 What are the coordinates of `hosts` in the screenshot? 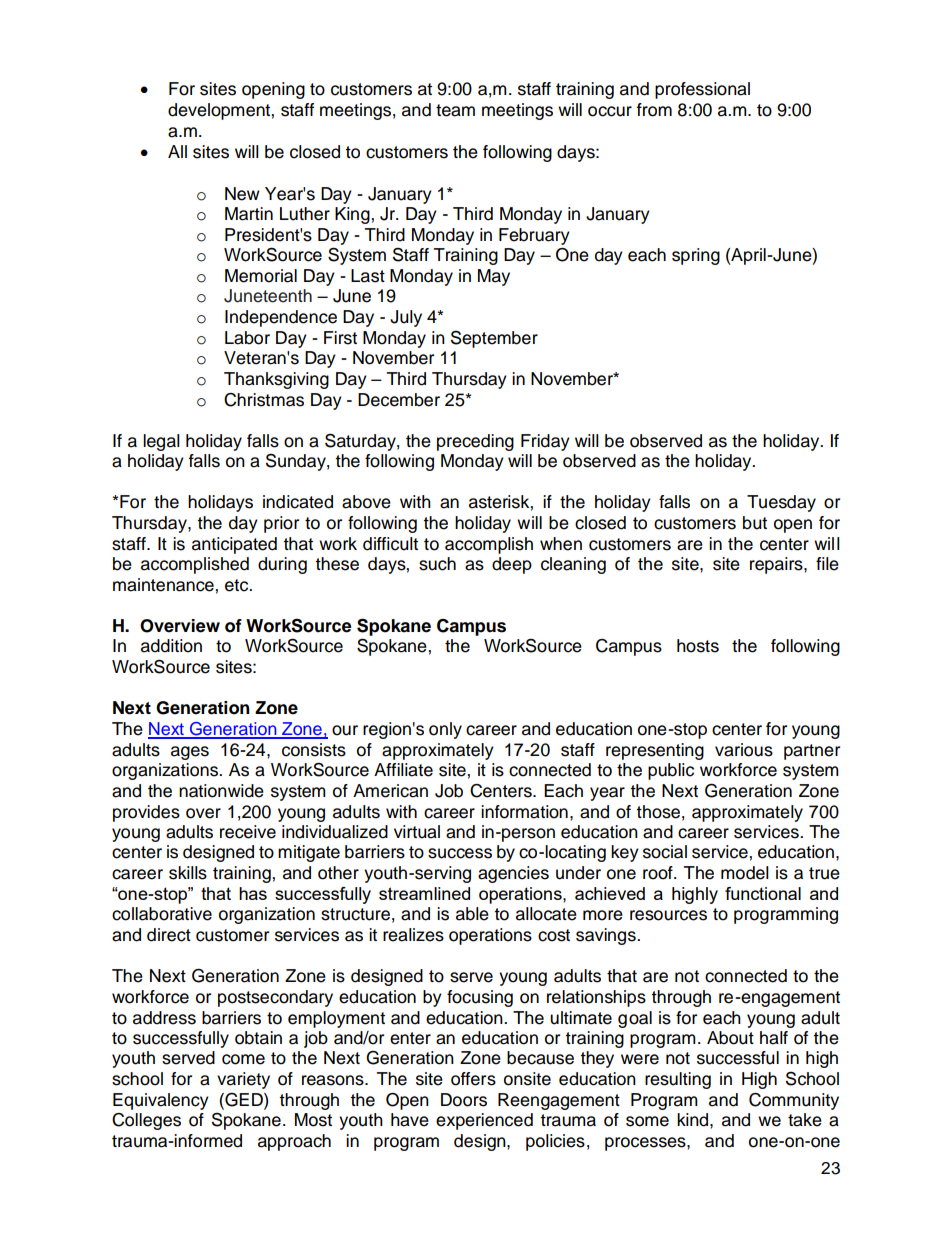 It's located at (698, 646).
